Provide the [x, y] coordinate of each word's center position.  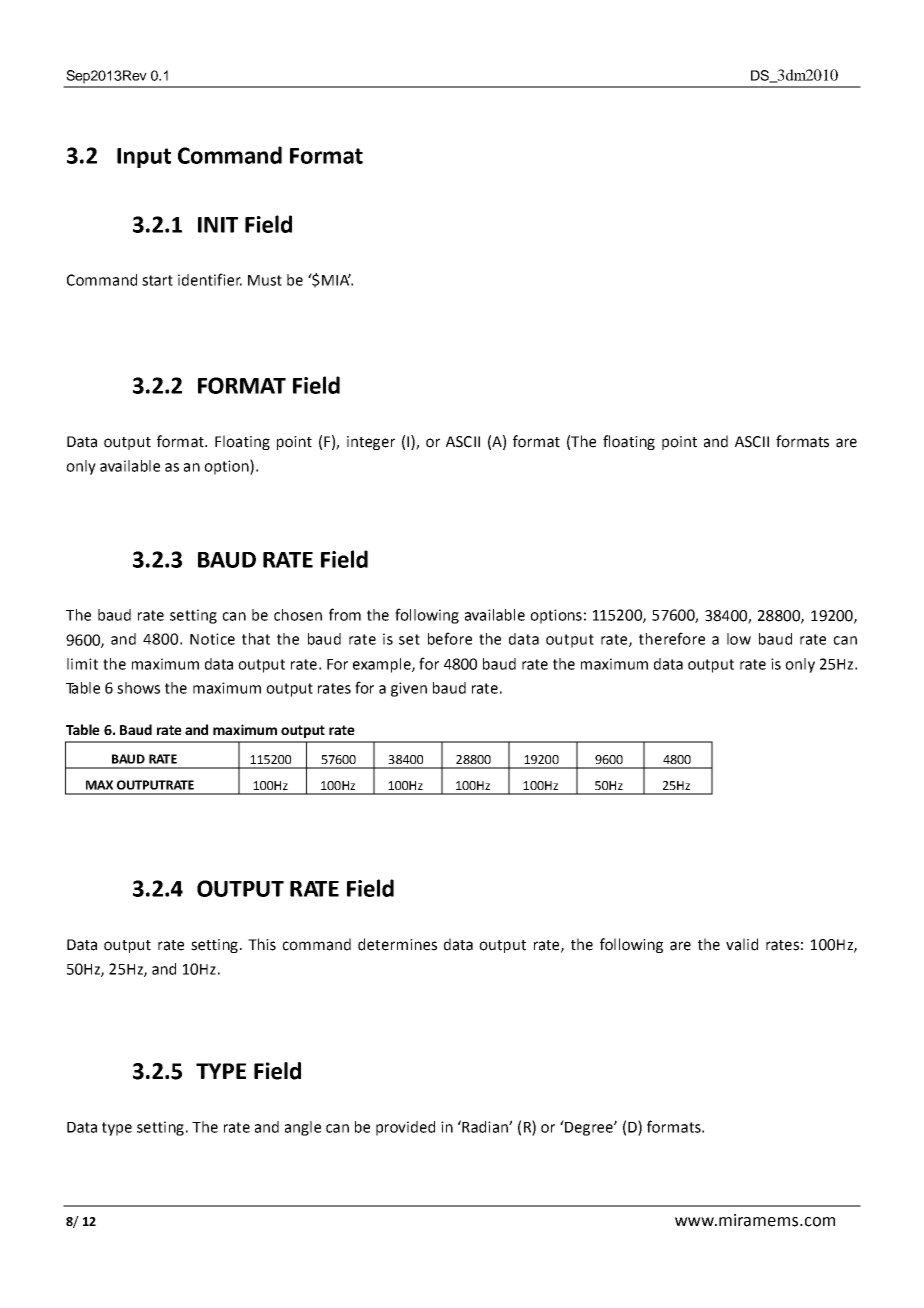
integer [371, 443]
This [262, 944]
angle [303, 1128]
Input [144, 158]
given [409, 689]
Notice [212, 639]
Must [265, 280]
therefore [672, 638]
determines [397, 944]
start [157, 280]
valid [742, 944]
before [450, 638]
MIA [335, 279]
